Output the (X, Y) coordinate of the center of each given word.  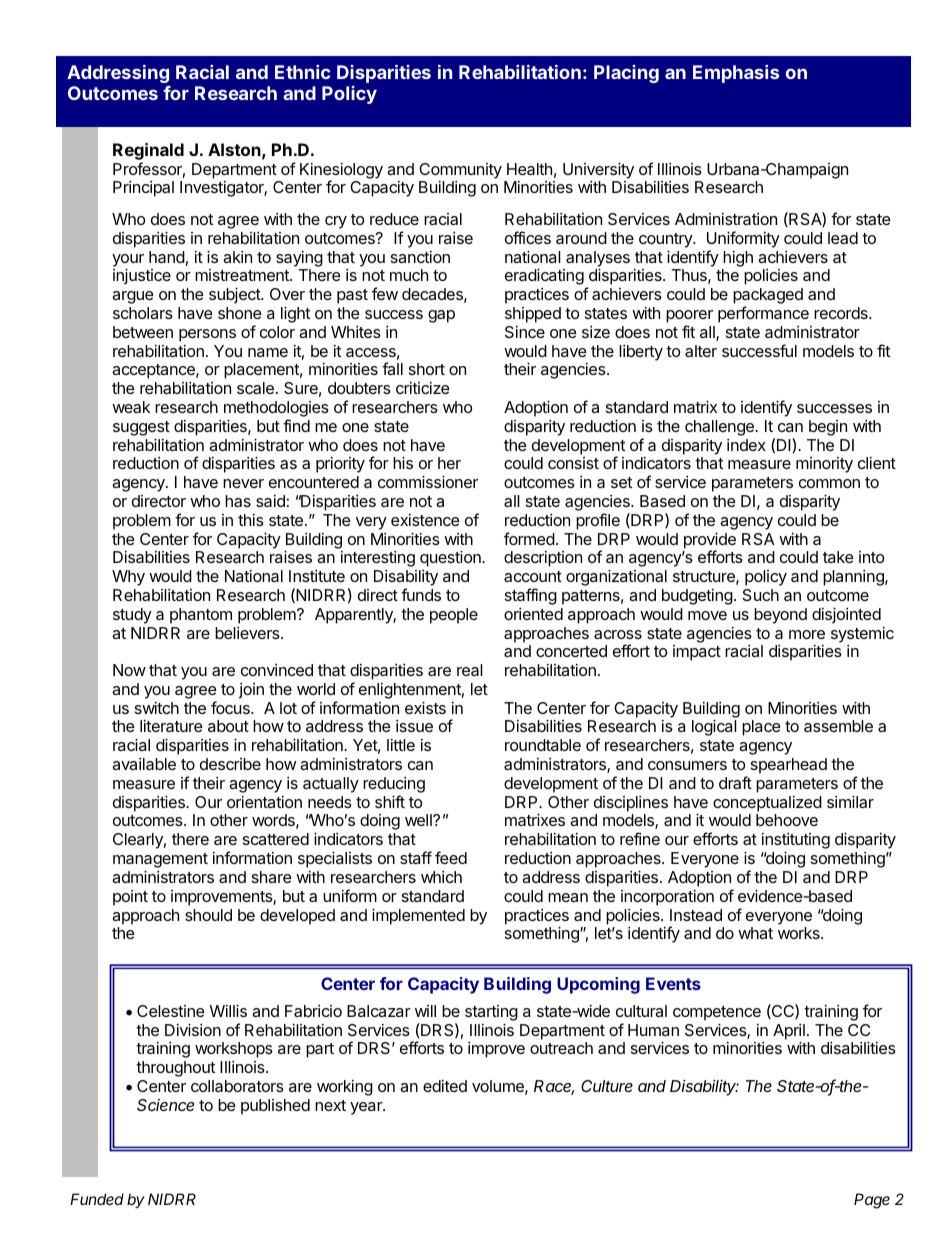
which (441, 877)
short (427, 369)
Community (460, 171)
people (454, 616)
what (755, 933)
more (807, 634)
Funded (97, 1199)
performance (763, 314)
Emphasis (736, 74)
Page (872, 1201)
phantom (201, 616)
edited (445, 1086)
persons (207, 335)
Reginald (148, 151)
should (208, 915)
